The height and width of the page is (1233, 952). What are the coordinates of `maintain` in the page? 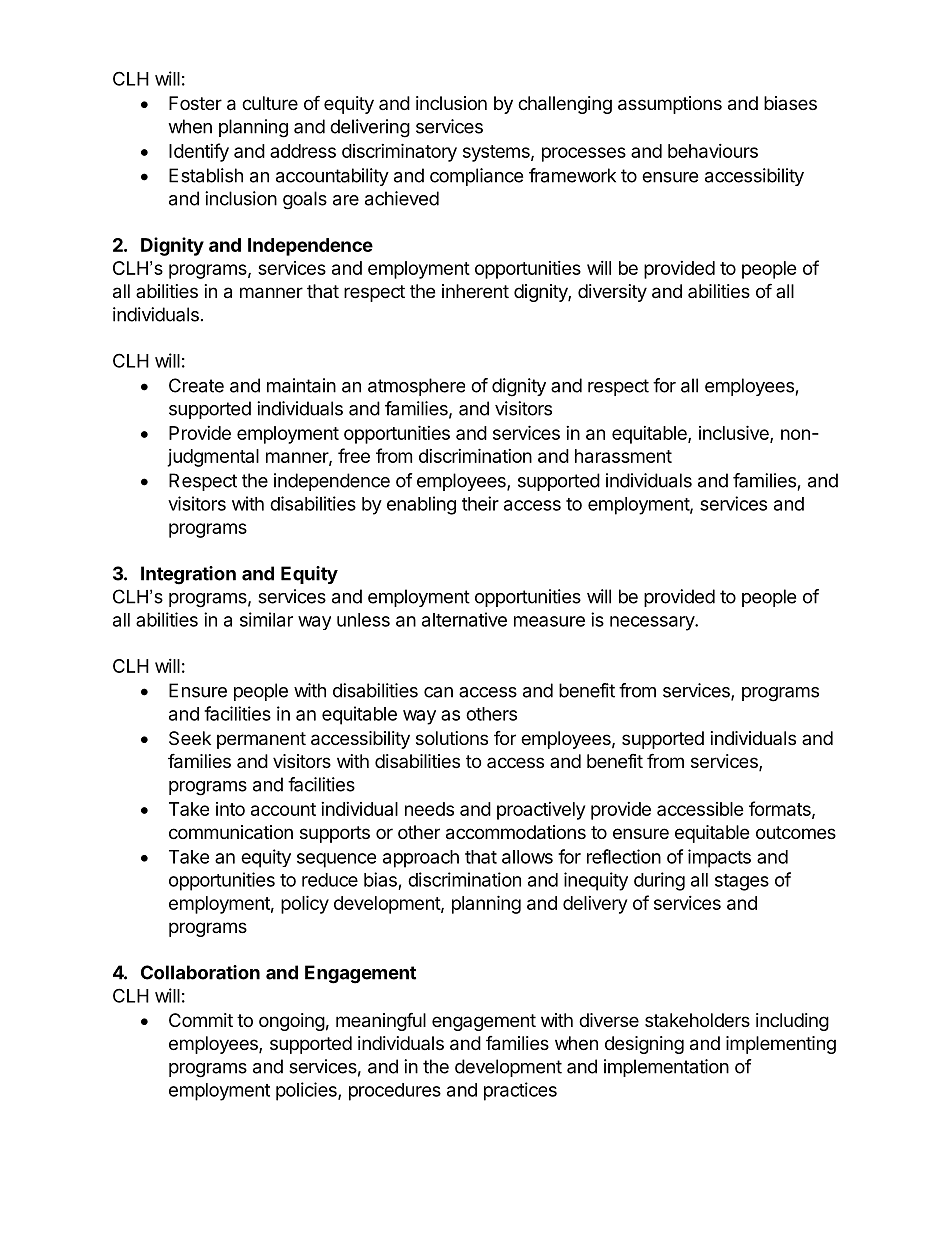 It's located at (301, 385).
